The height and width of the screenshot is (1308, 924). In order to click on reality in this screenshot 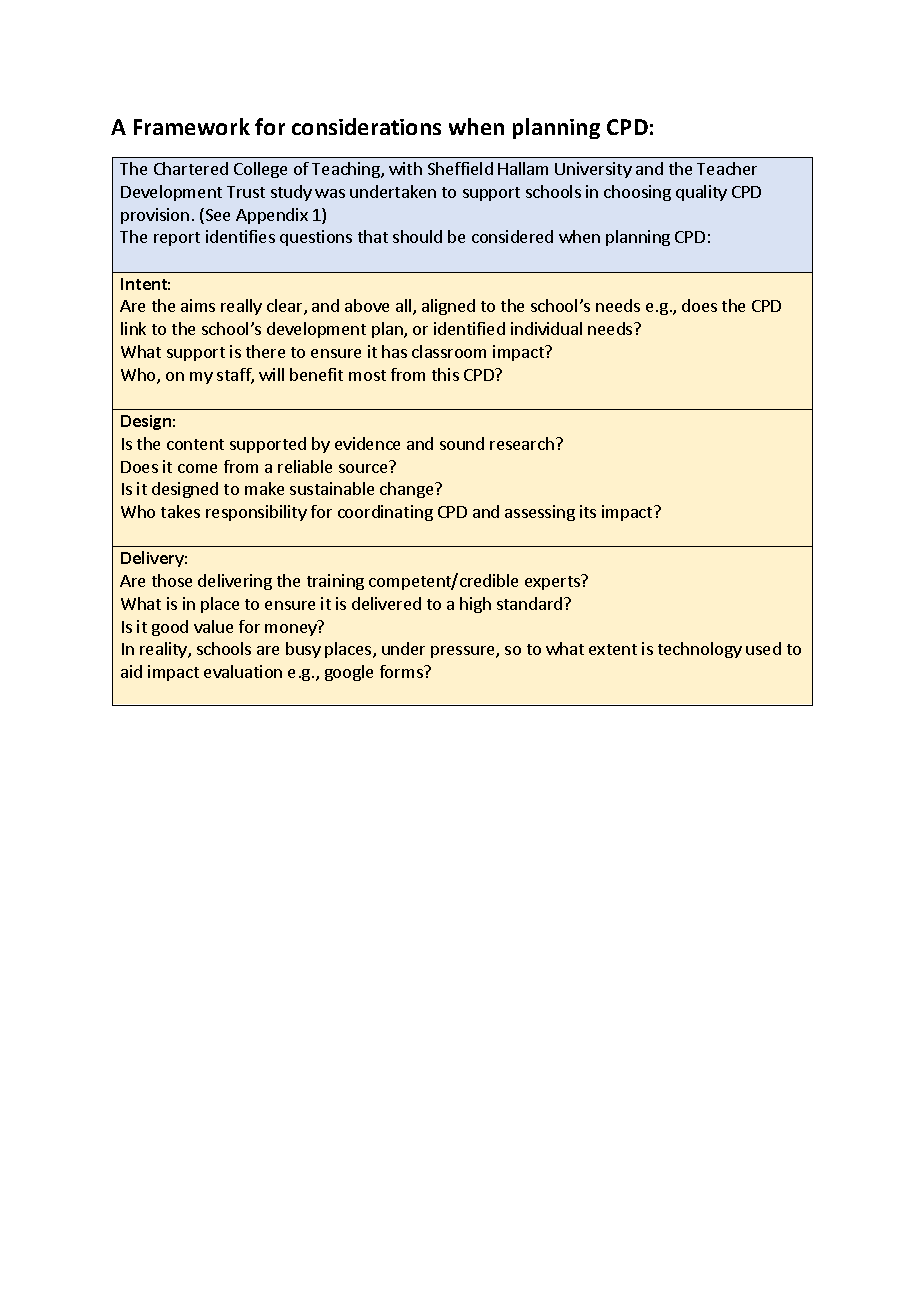, I will do `click(164, 650)`.
